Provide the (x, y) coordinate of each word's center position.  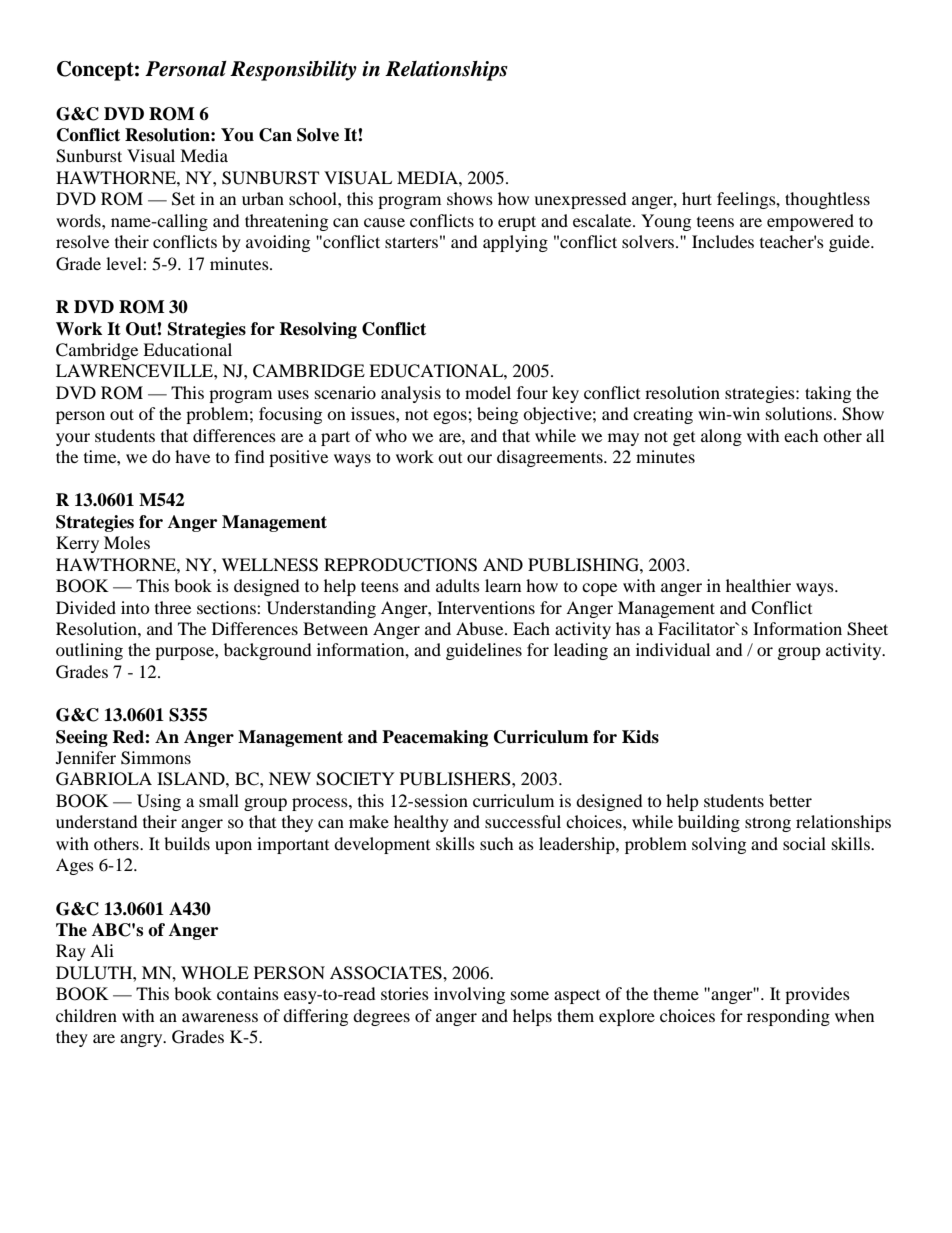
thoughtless (827, 200)
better (790, 800)
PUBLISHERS (456, 779)
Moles (127, 542)
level (125, 263)
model (488, 392)
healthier (758, 585)
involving (469, 995)
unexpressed (580, 200)
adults (458, 585)
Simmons (156, 758)
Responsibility (293, 71)
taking (828, 394)
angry (142, 1040)
